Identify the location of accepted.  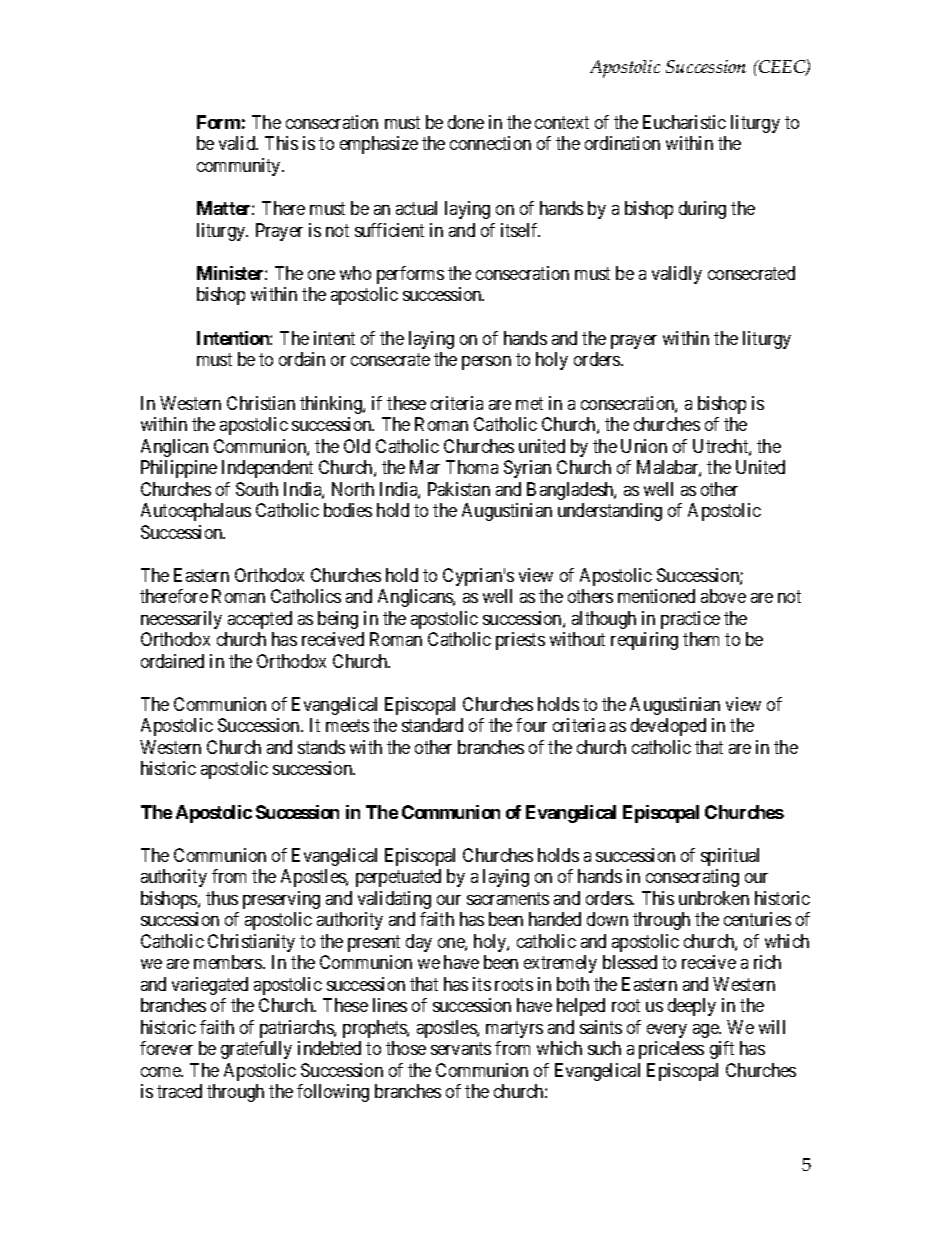
(260, 620).
